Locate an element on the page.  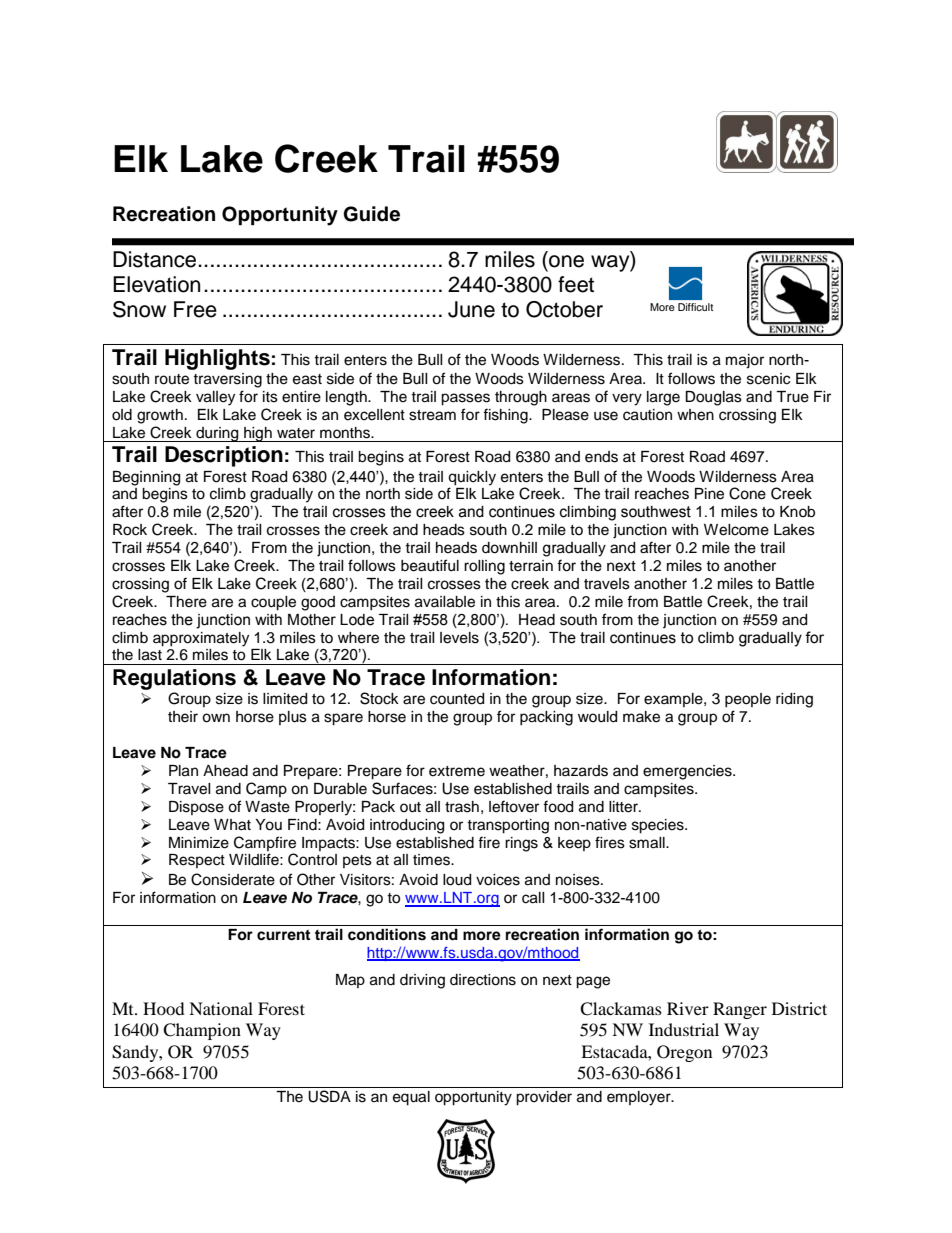
when is located at coordinates (695, 415).
